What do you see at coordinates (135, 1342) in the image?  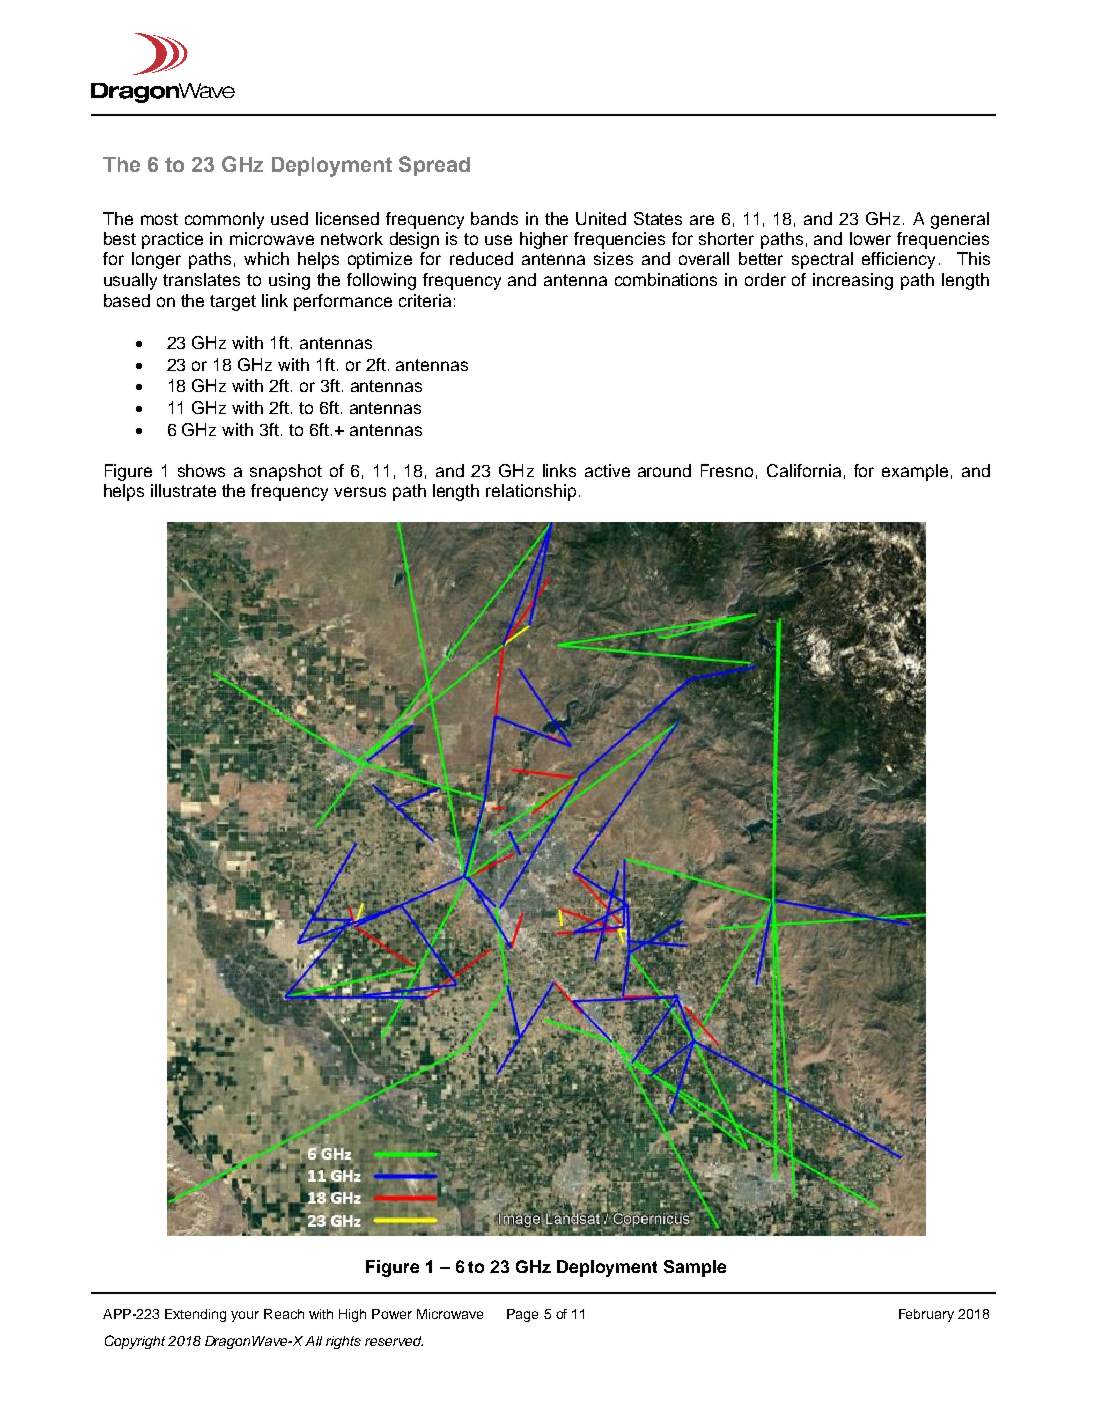 I see `Copyright` at bounding box center [135, 1342].
